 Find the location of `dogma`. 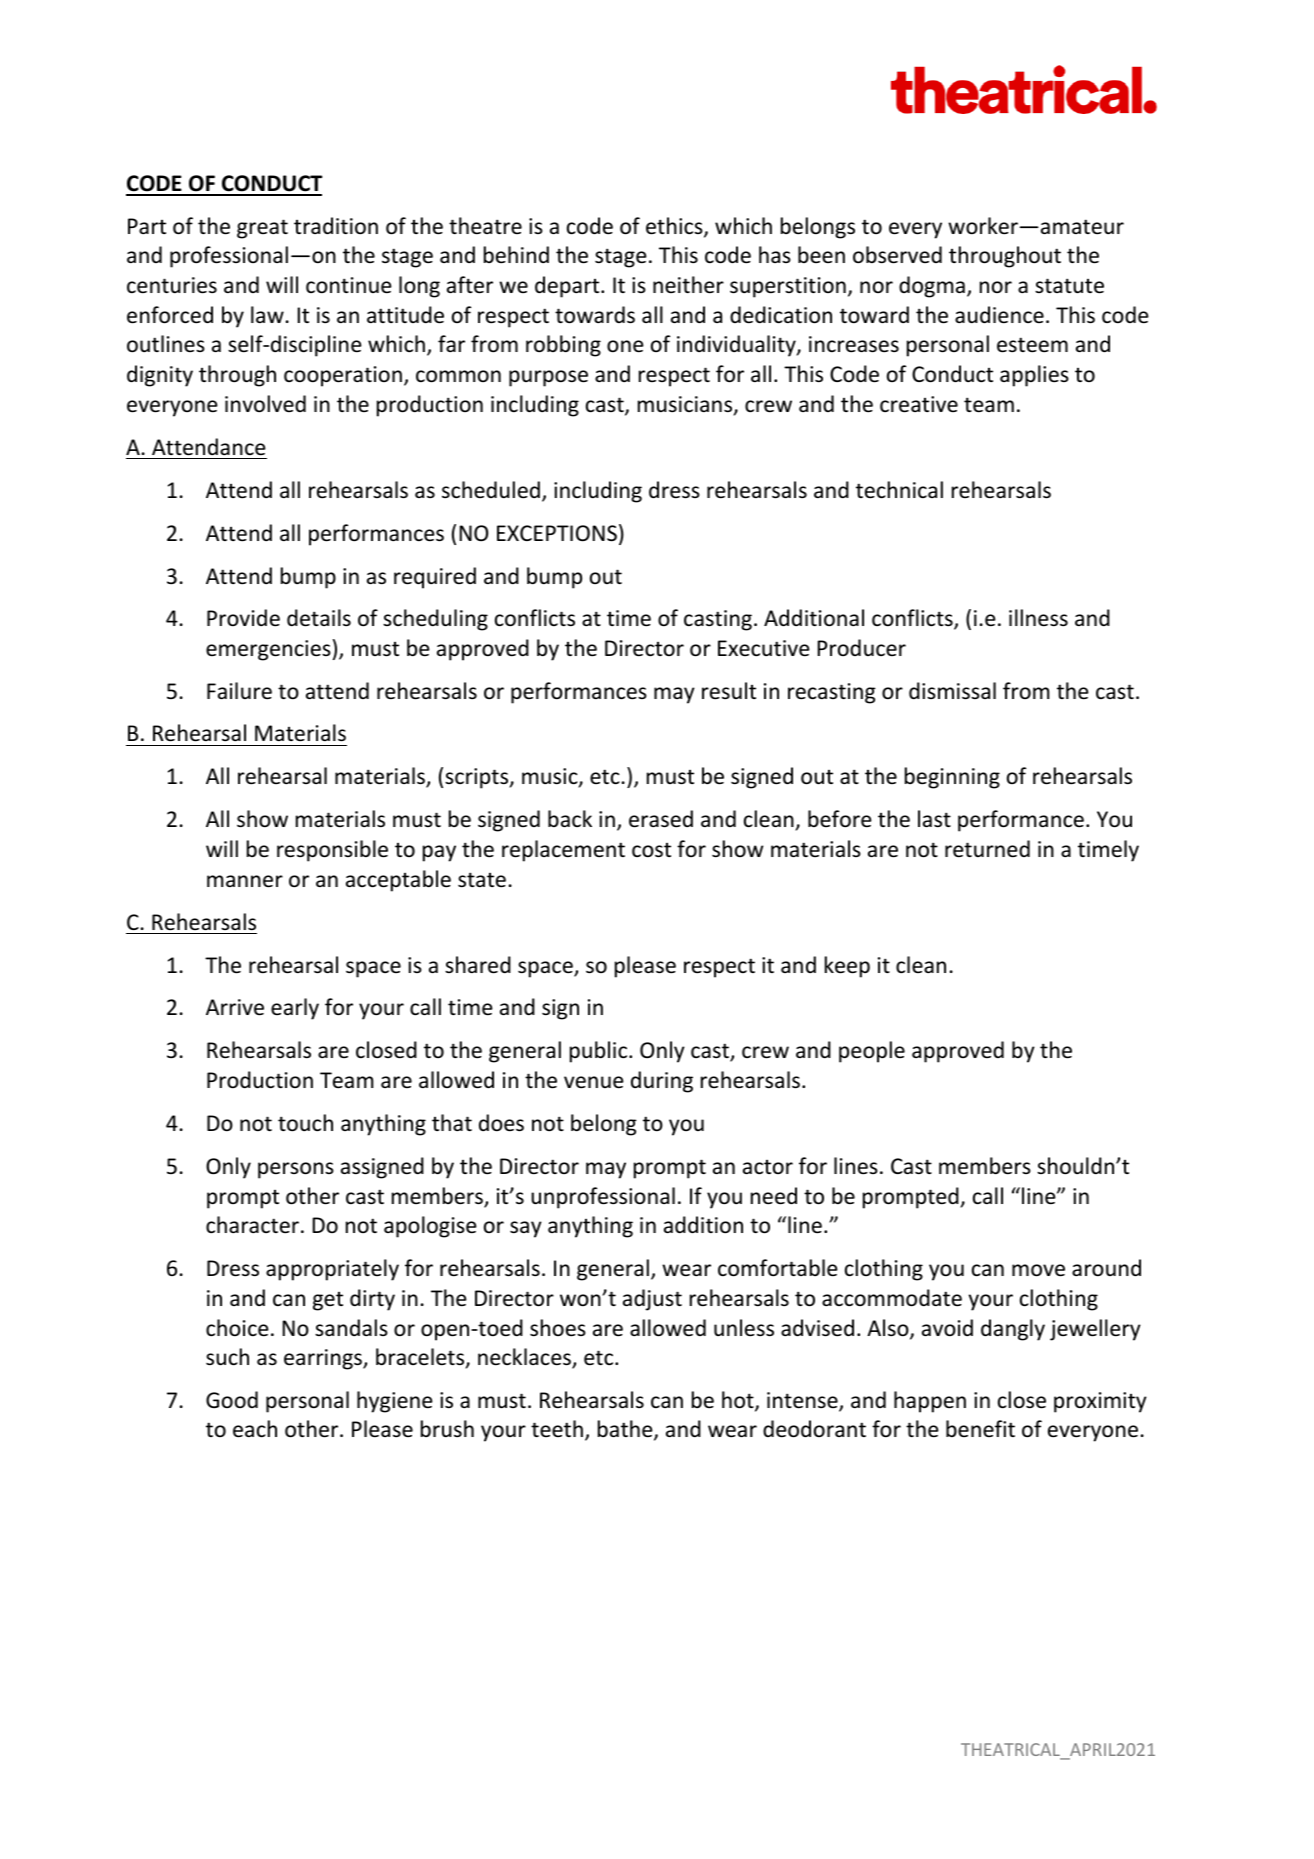

dogma is located at coordinates (932, 287).
